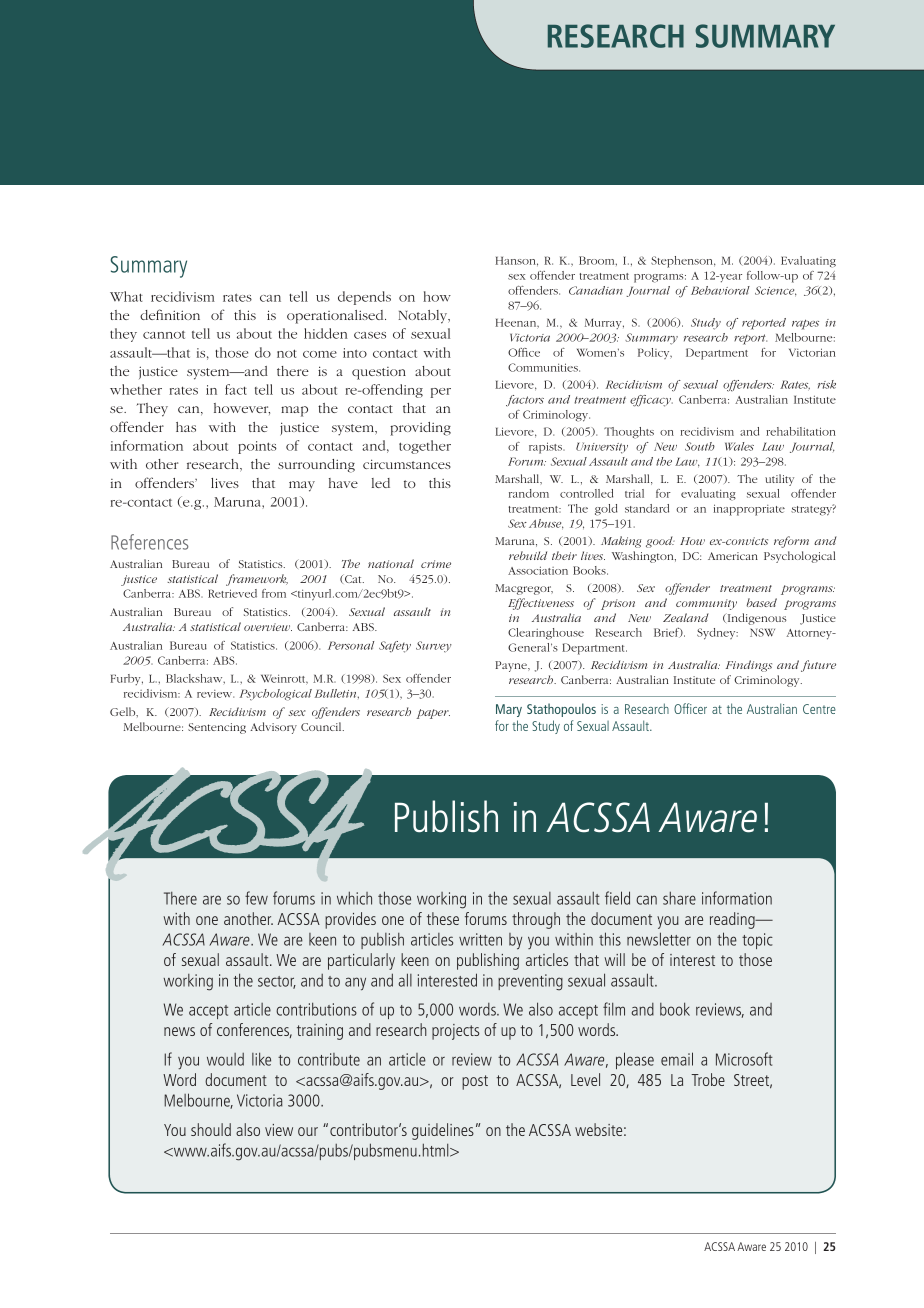  What do you see at coordinates (733, 920) in the screenshot?
I see `reading` at bounding box center [733, 920].
